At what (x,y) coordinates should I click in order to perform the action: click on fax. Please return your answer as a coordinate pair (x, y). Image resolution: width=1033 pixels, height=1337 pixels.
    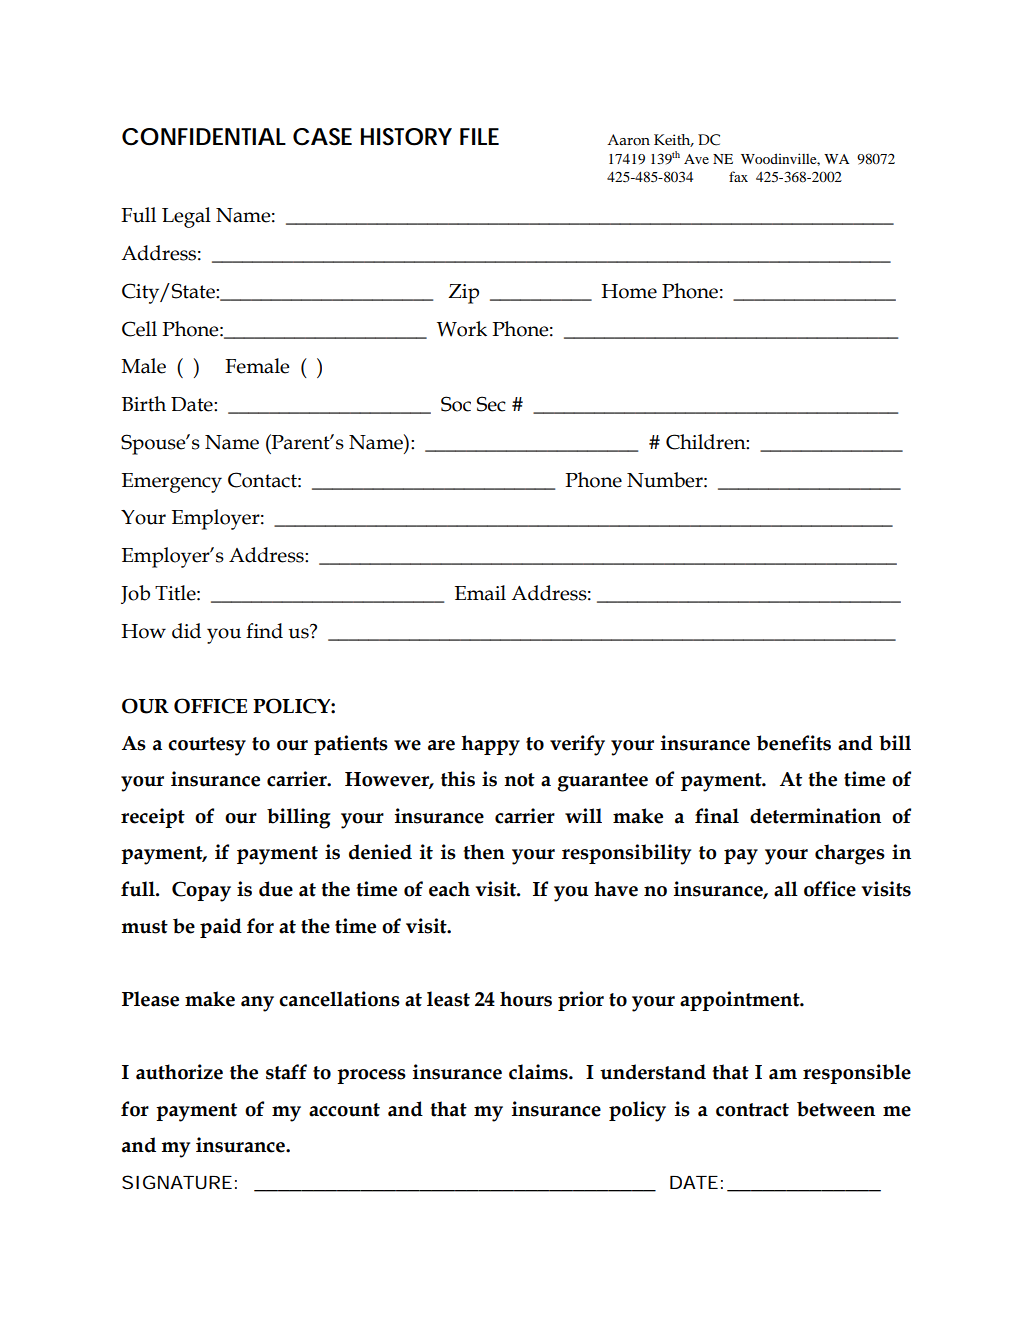
    Looking at the image, I should click on (738, 176).
